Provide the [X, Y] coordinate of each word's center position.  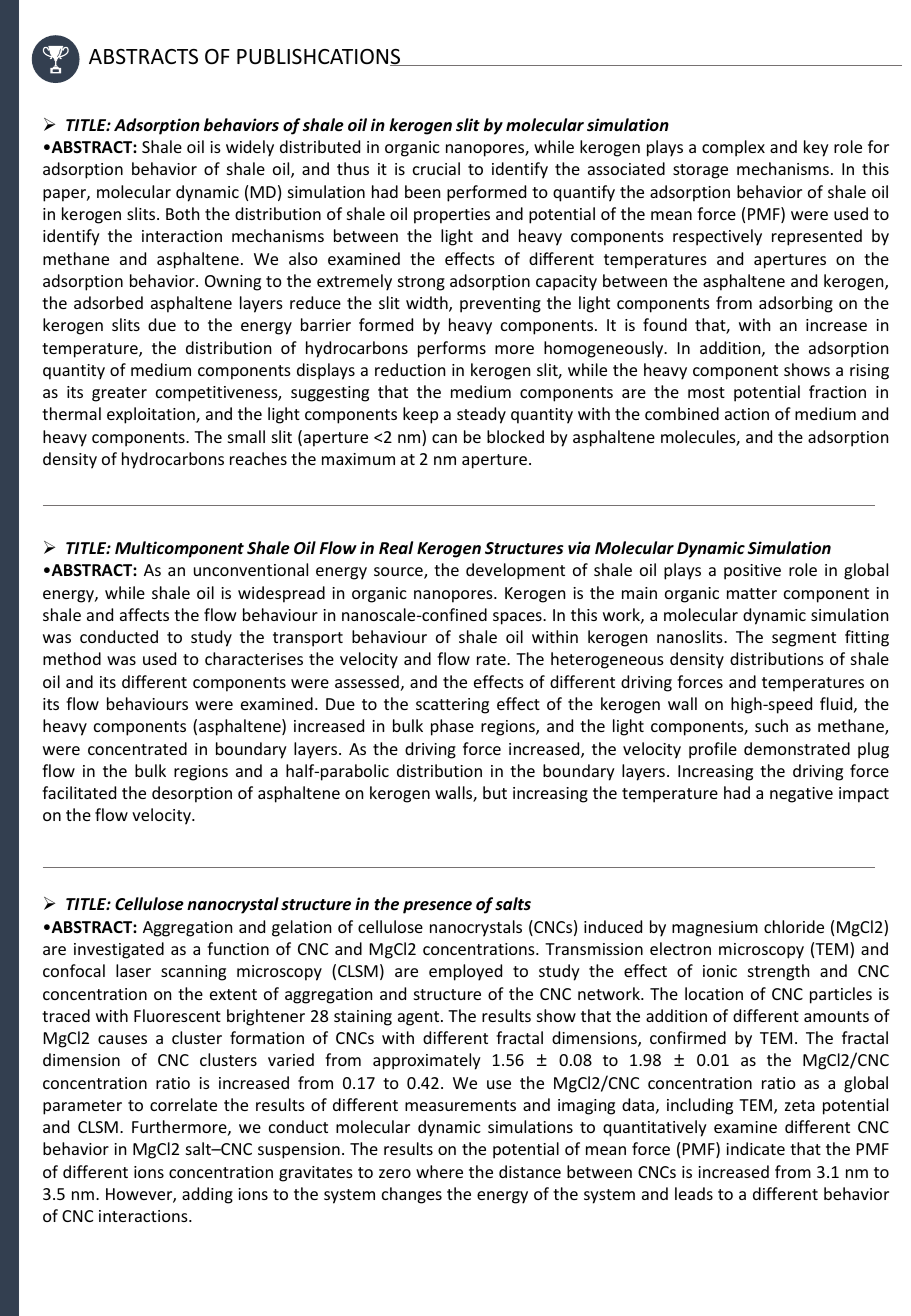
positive [752, 572]
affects [144, 614]
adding [207, 1195]
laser [133, 970]
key [816, 148]
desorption [192, 794]
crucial [436, 168]
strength [778, 972]
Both [182, 213]
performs [452, 349]
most [706, 392]
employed [465, 972]
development [515, 571]
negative [801, 795]
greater [119, 394]
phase [452, 727]
